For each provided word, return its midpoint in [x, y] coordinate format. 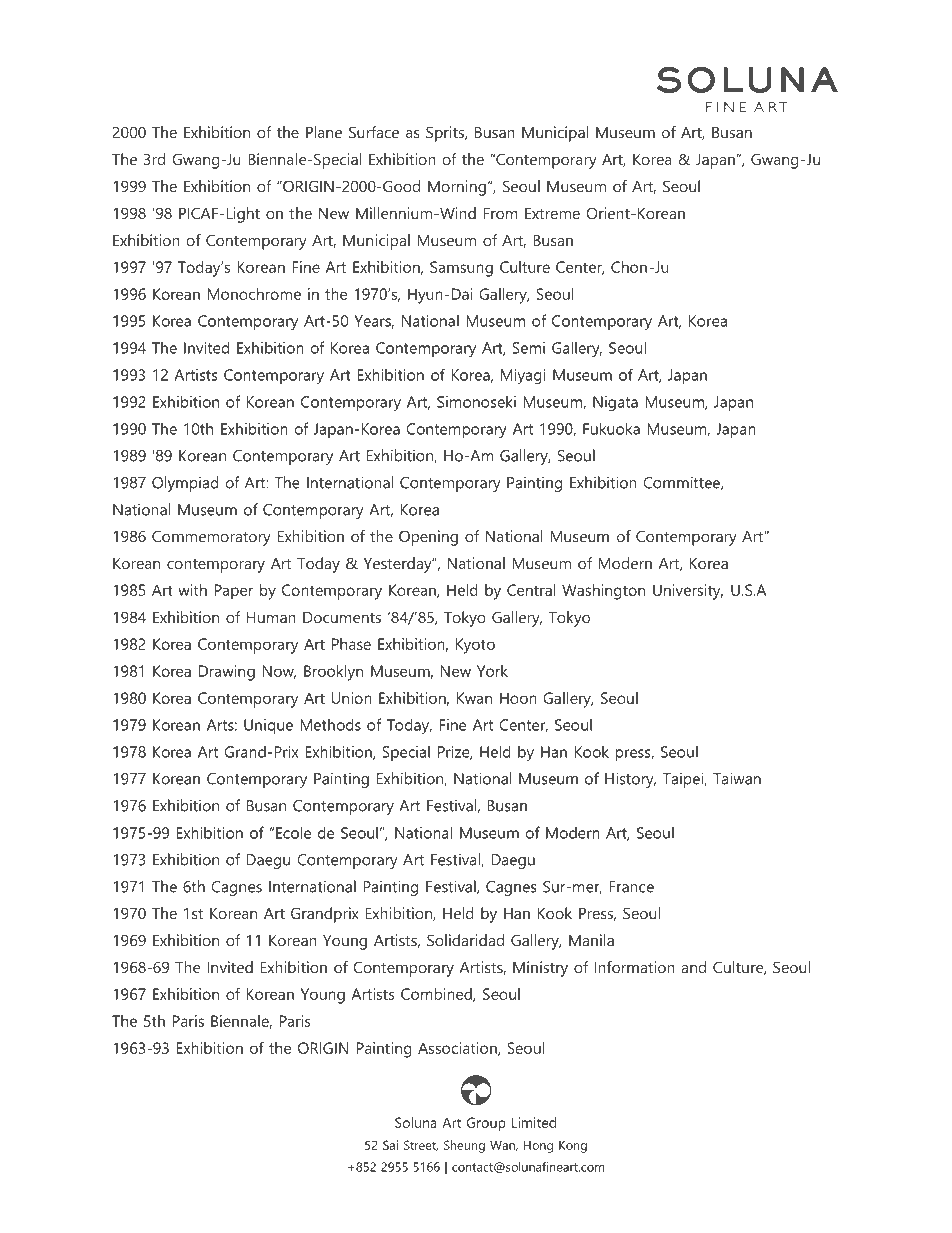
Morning [457, 188]
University [688, 592]
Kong [573, 1146]
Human [271, 617]
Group [486, 1124]
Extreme [552, 213]
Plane [324, 132]
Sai [390, 1145]
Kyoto [475, 646]
